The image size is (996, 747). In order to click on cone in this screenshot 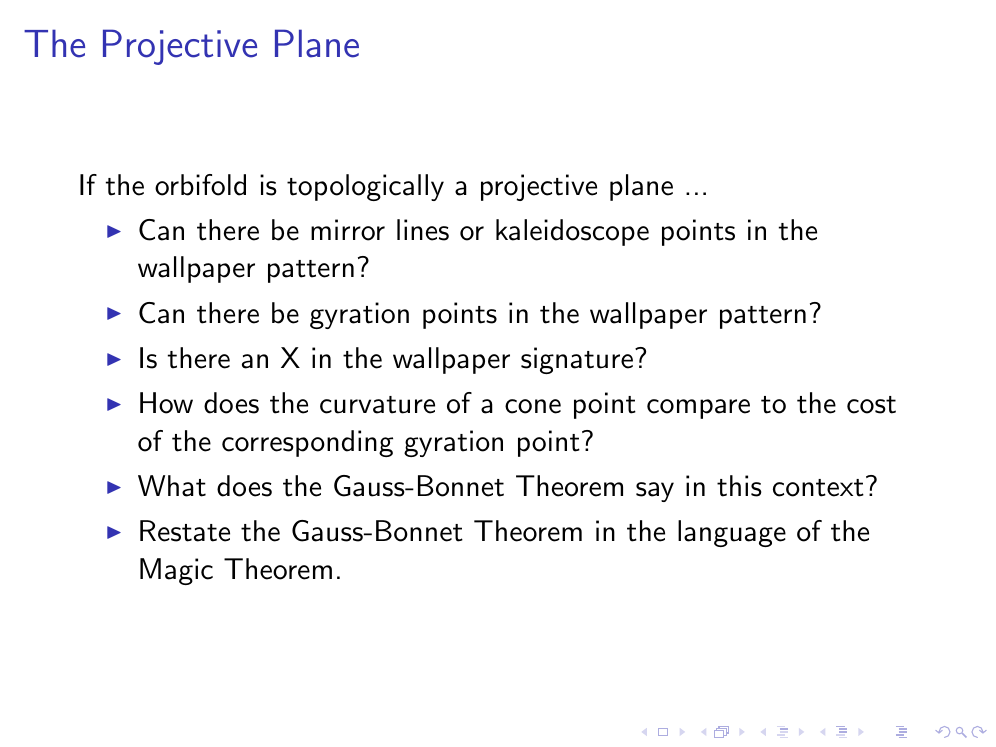, I will do `click(533, 406)`.
